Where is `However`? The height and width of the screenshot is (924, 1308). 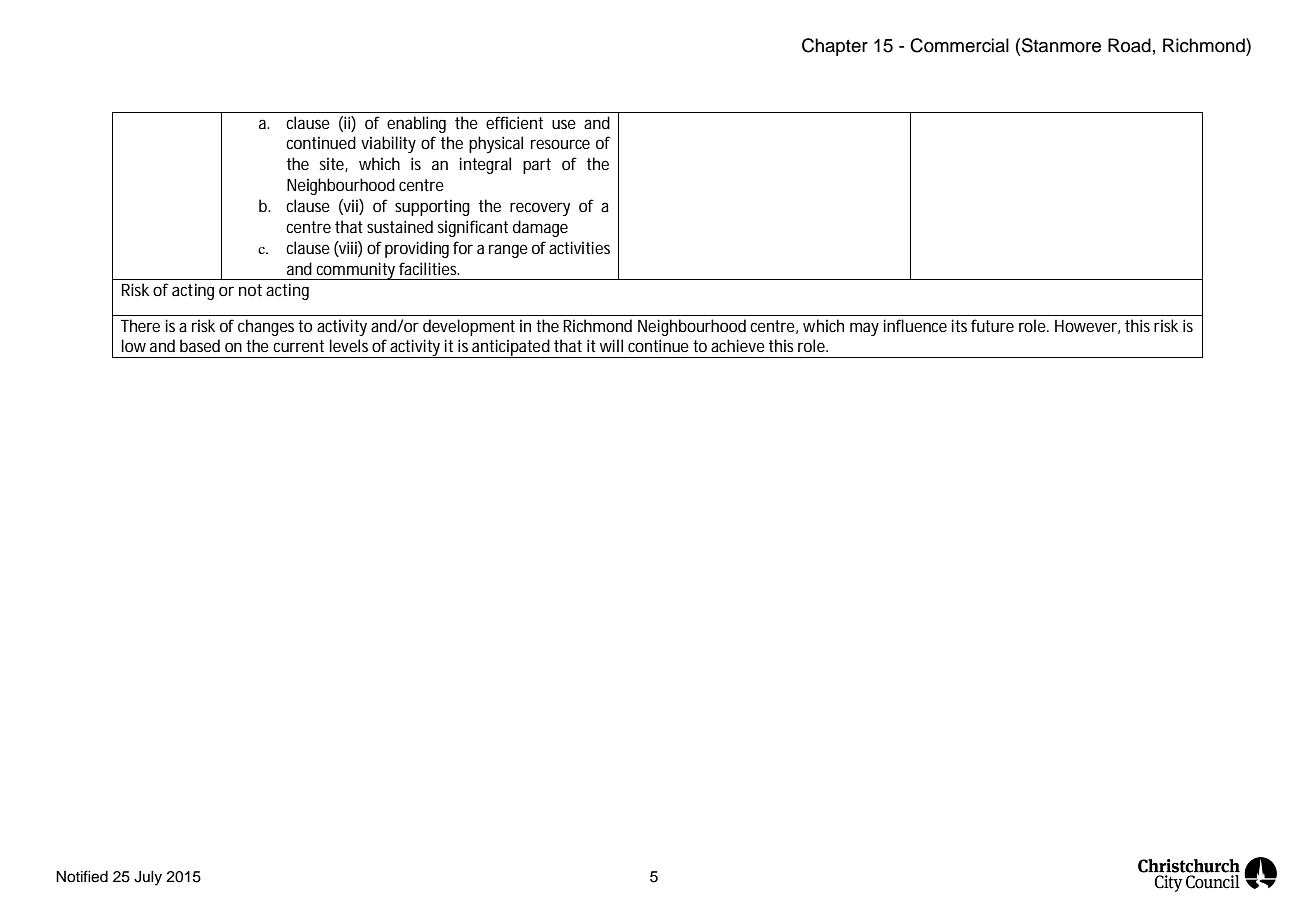 However is located at coordinates (1087, 327).
